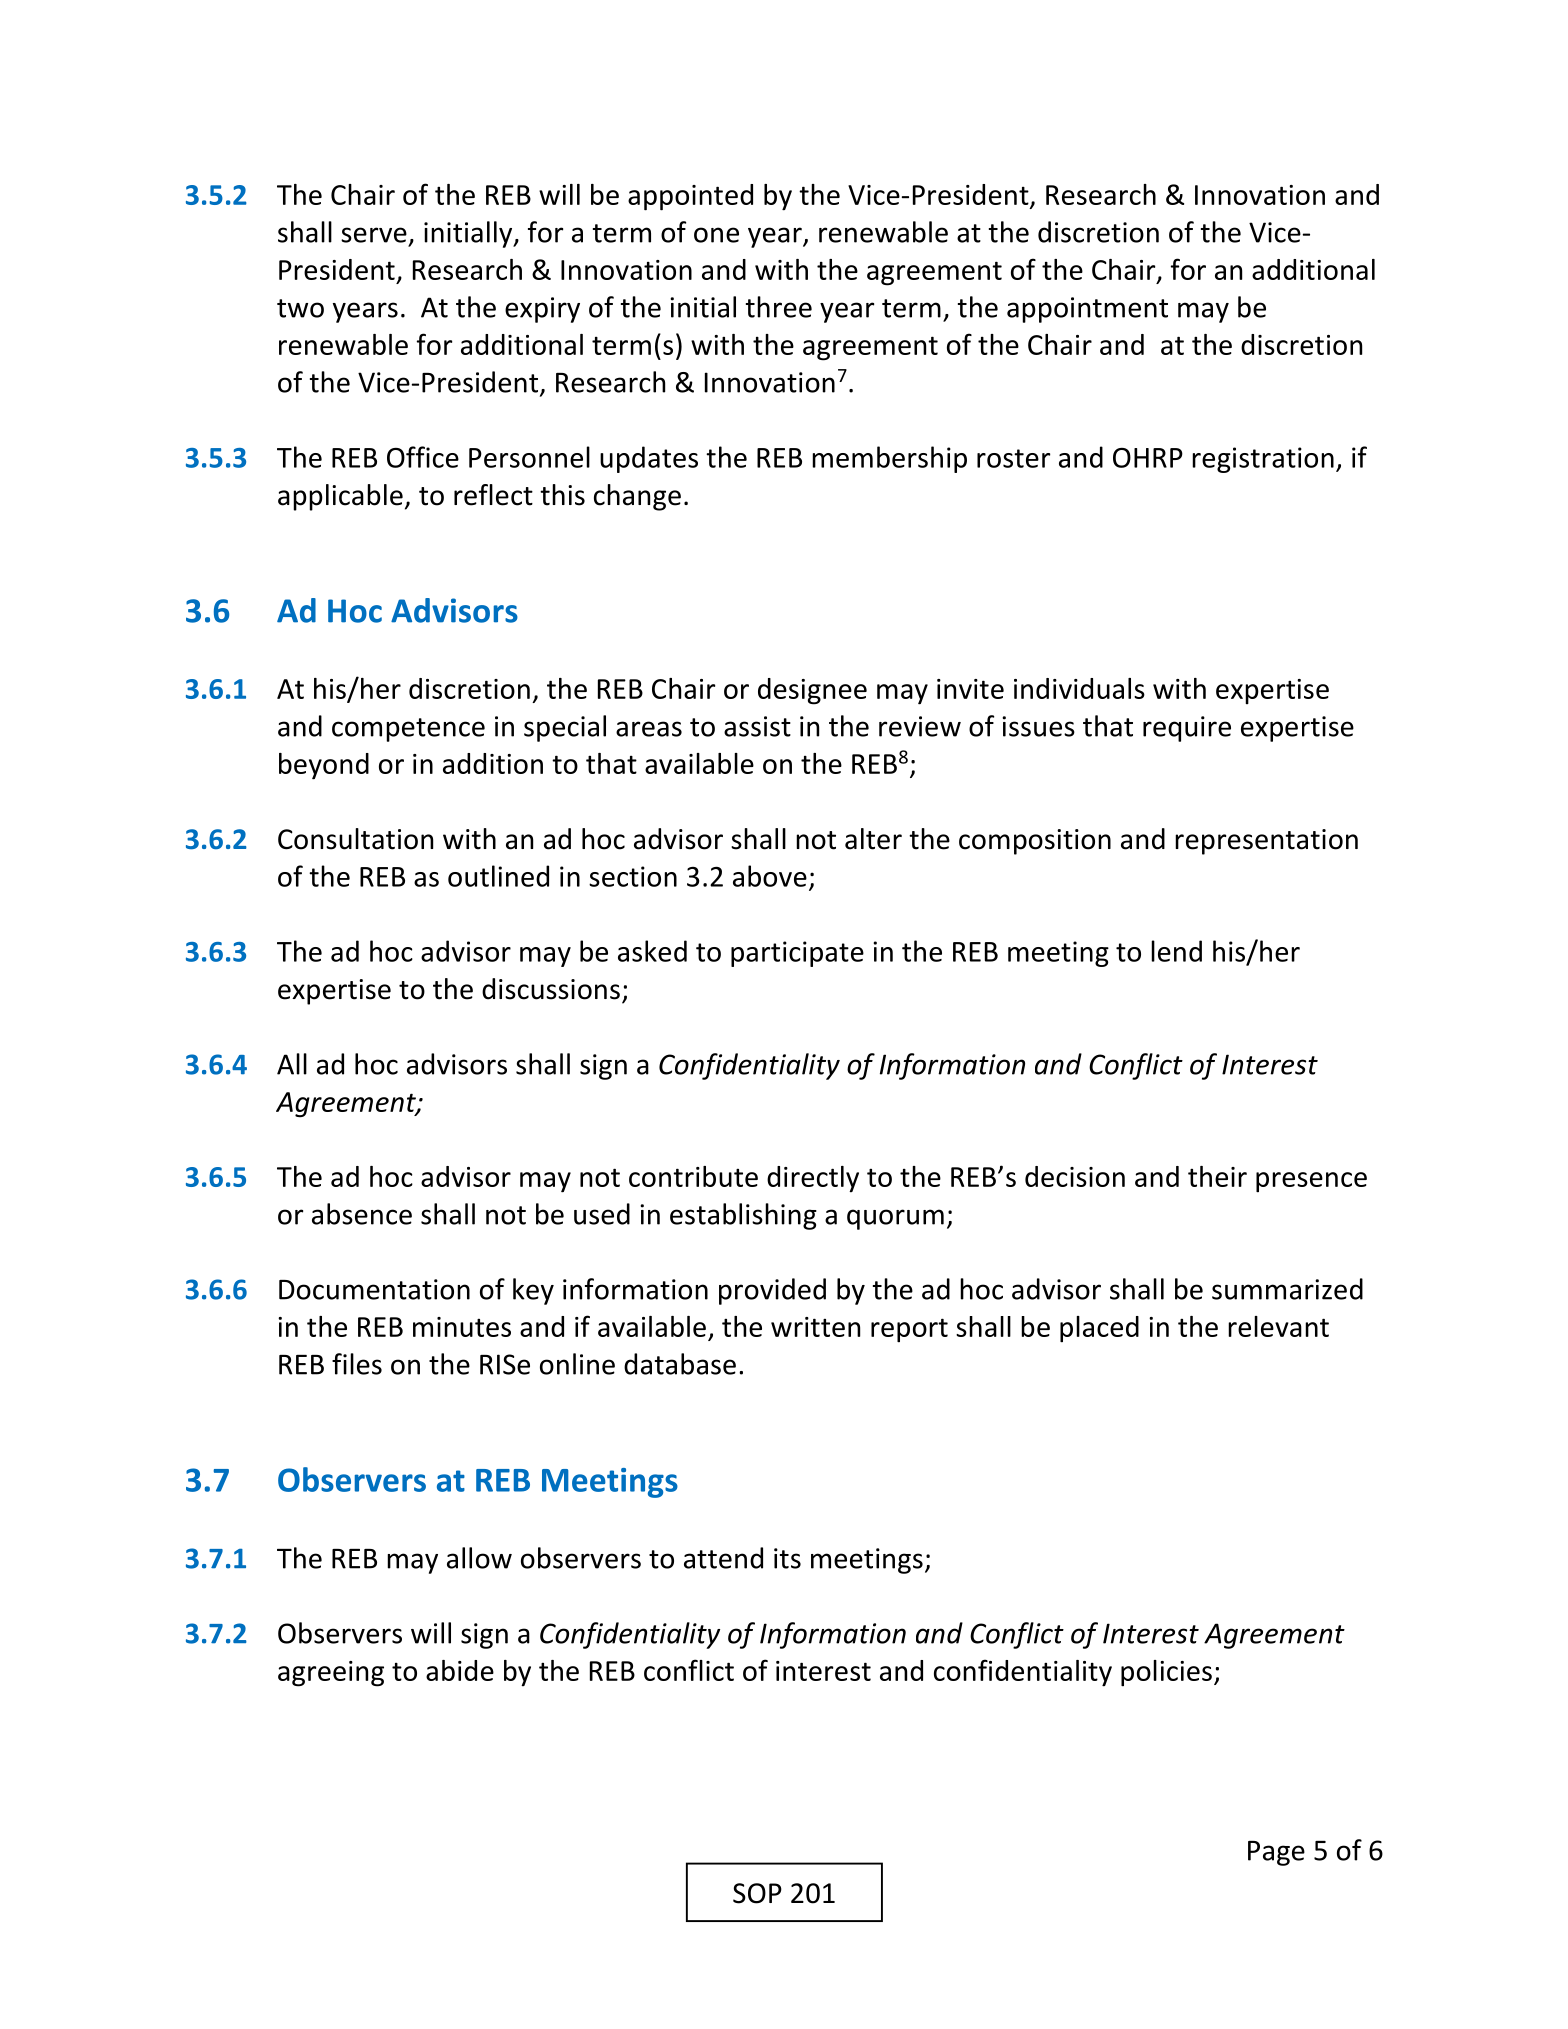 Image resolution: width=1568 pixels, height=2029 pixels. Describe the element at coordinates (1187, 729) in the page. I see `require` at that location.
